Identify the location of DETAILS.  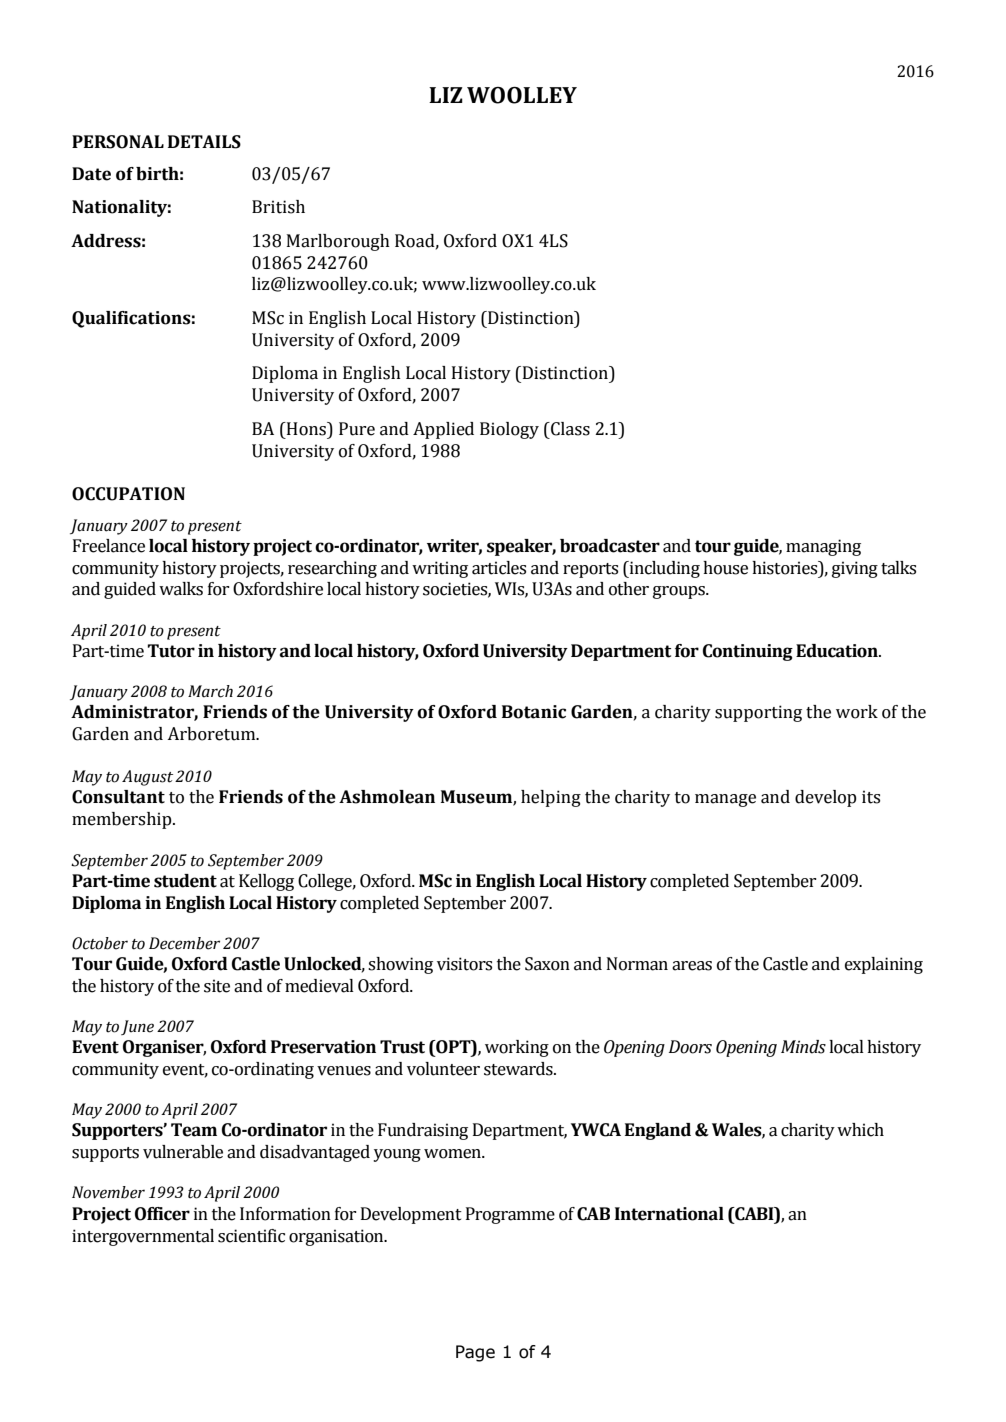
(204, 142).
